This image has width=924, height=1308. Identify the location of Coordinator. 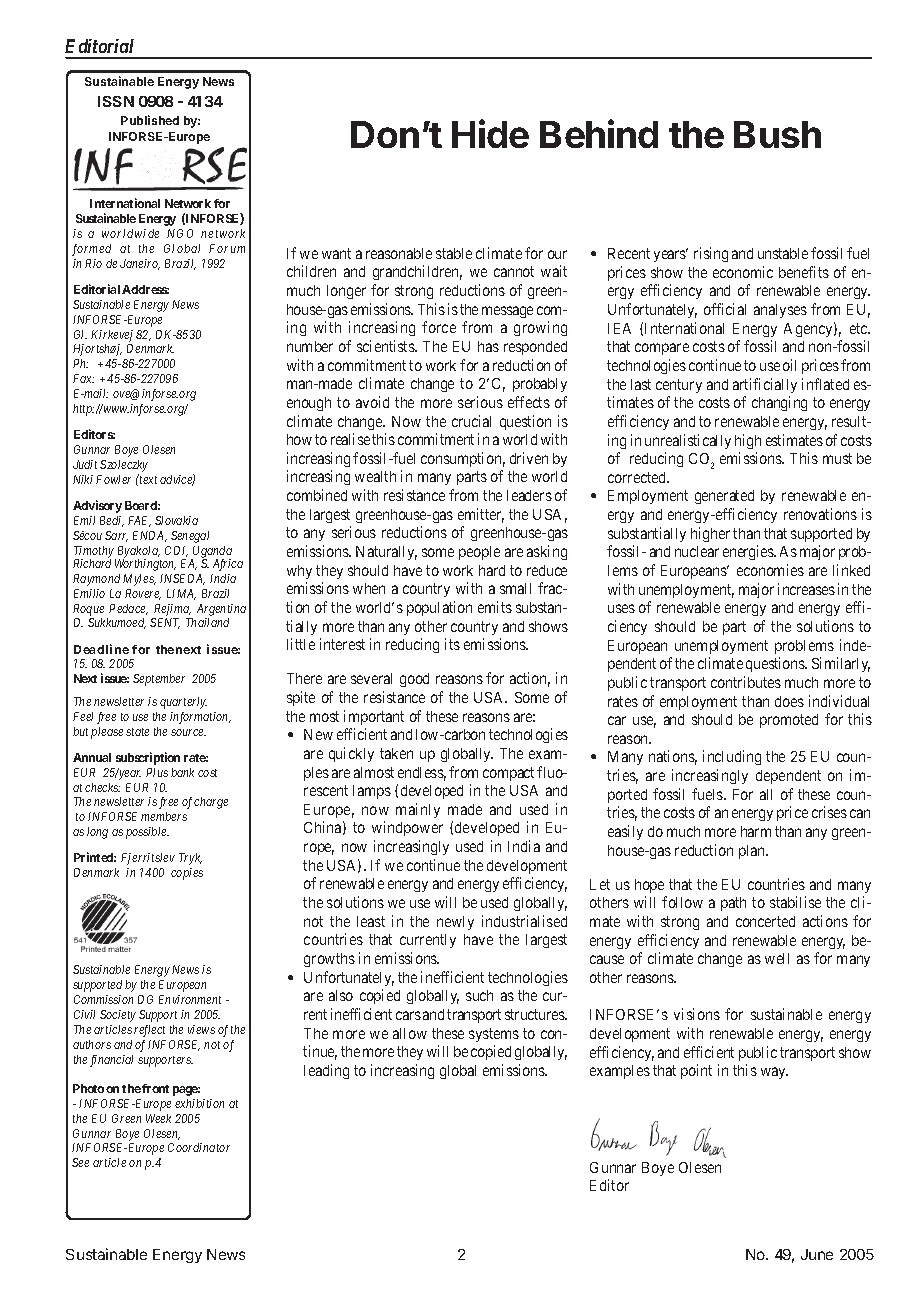
(199, 1147).
